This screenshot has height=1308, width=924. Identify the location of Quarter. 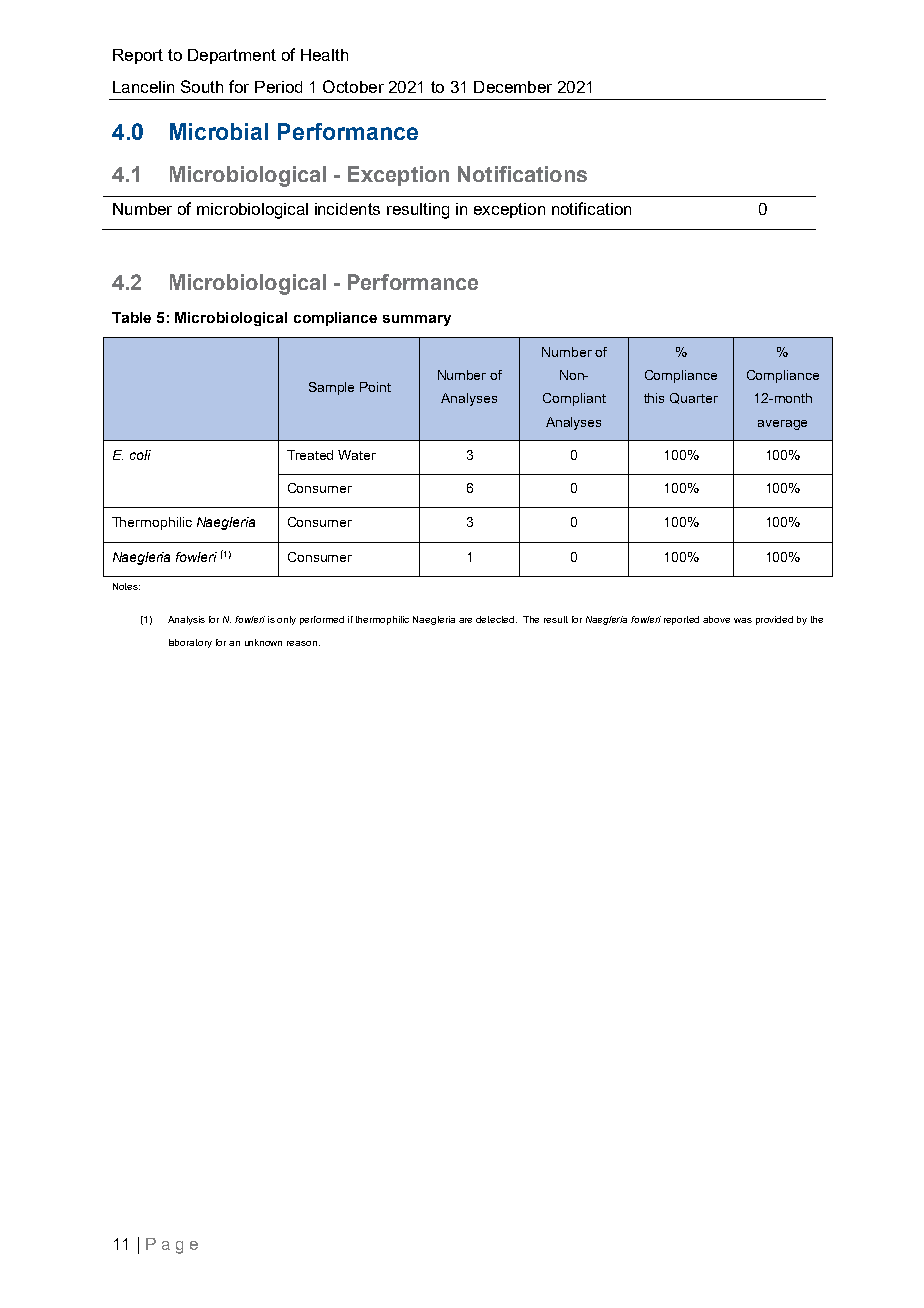
(694, 398).
